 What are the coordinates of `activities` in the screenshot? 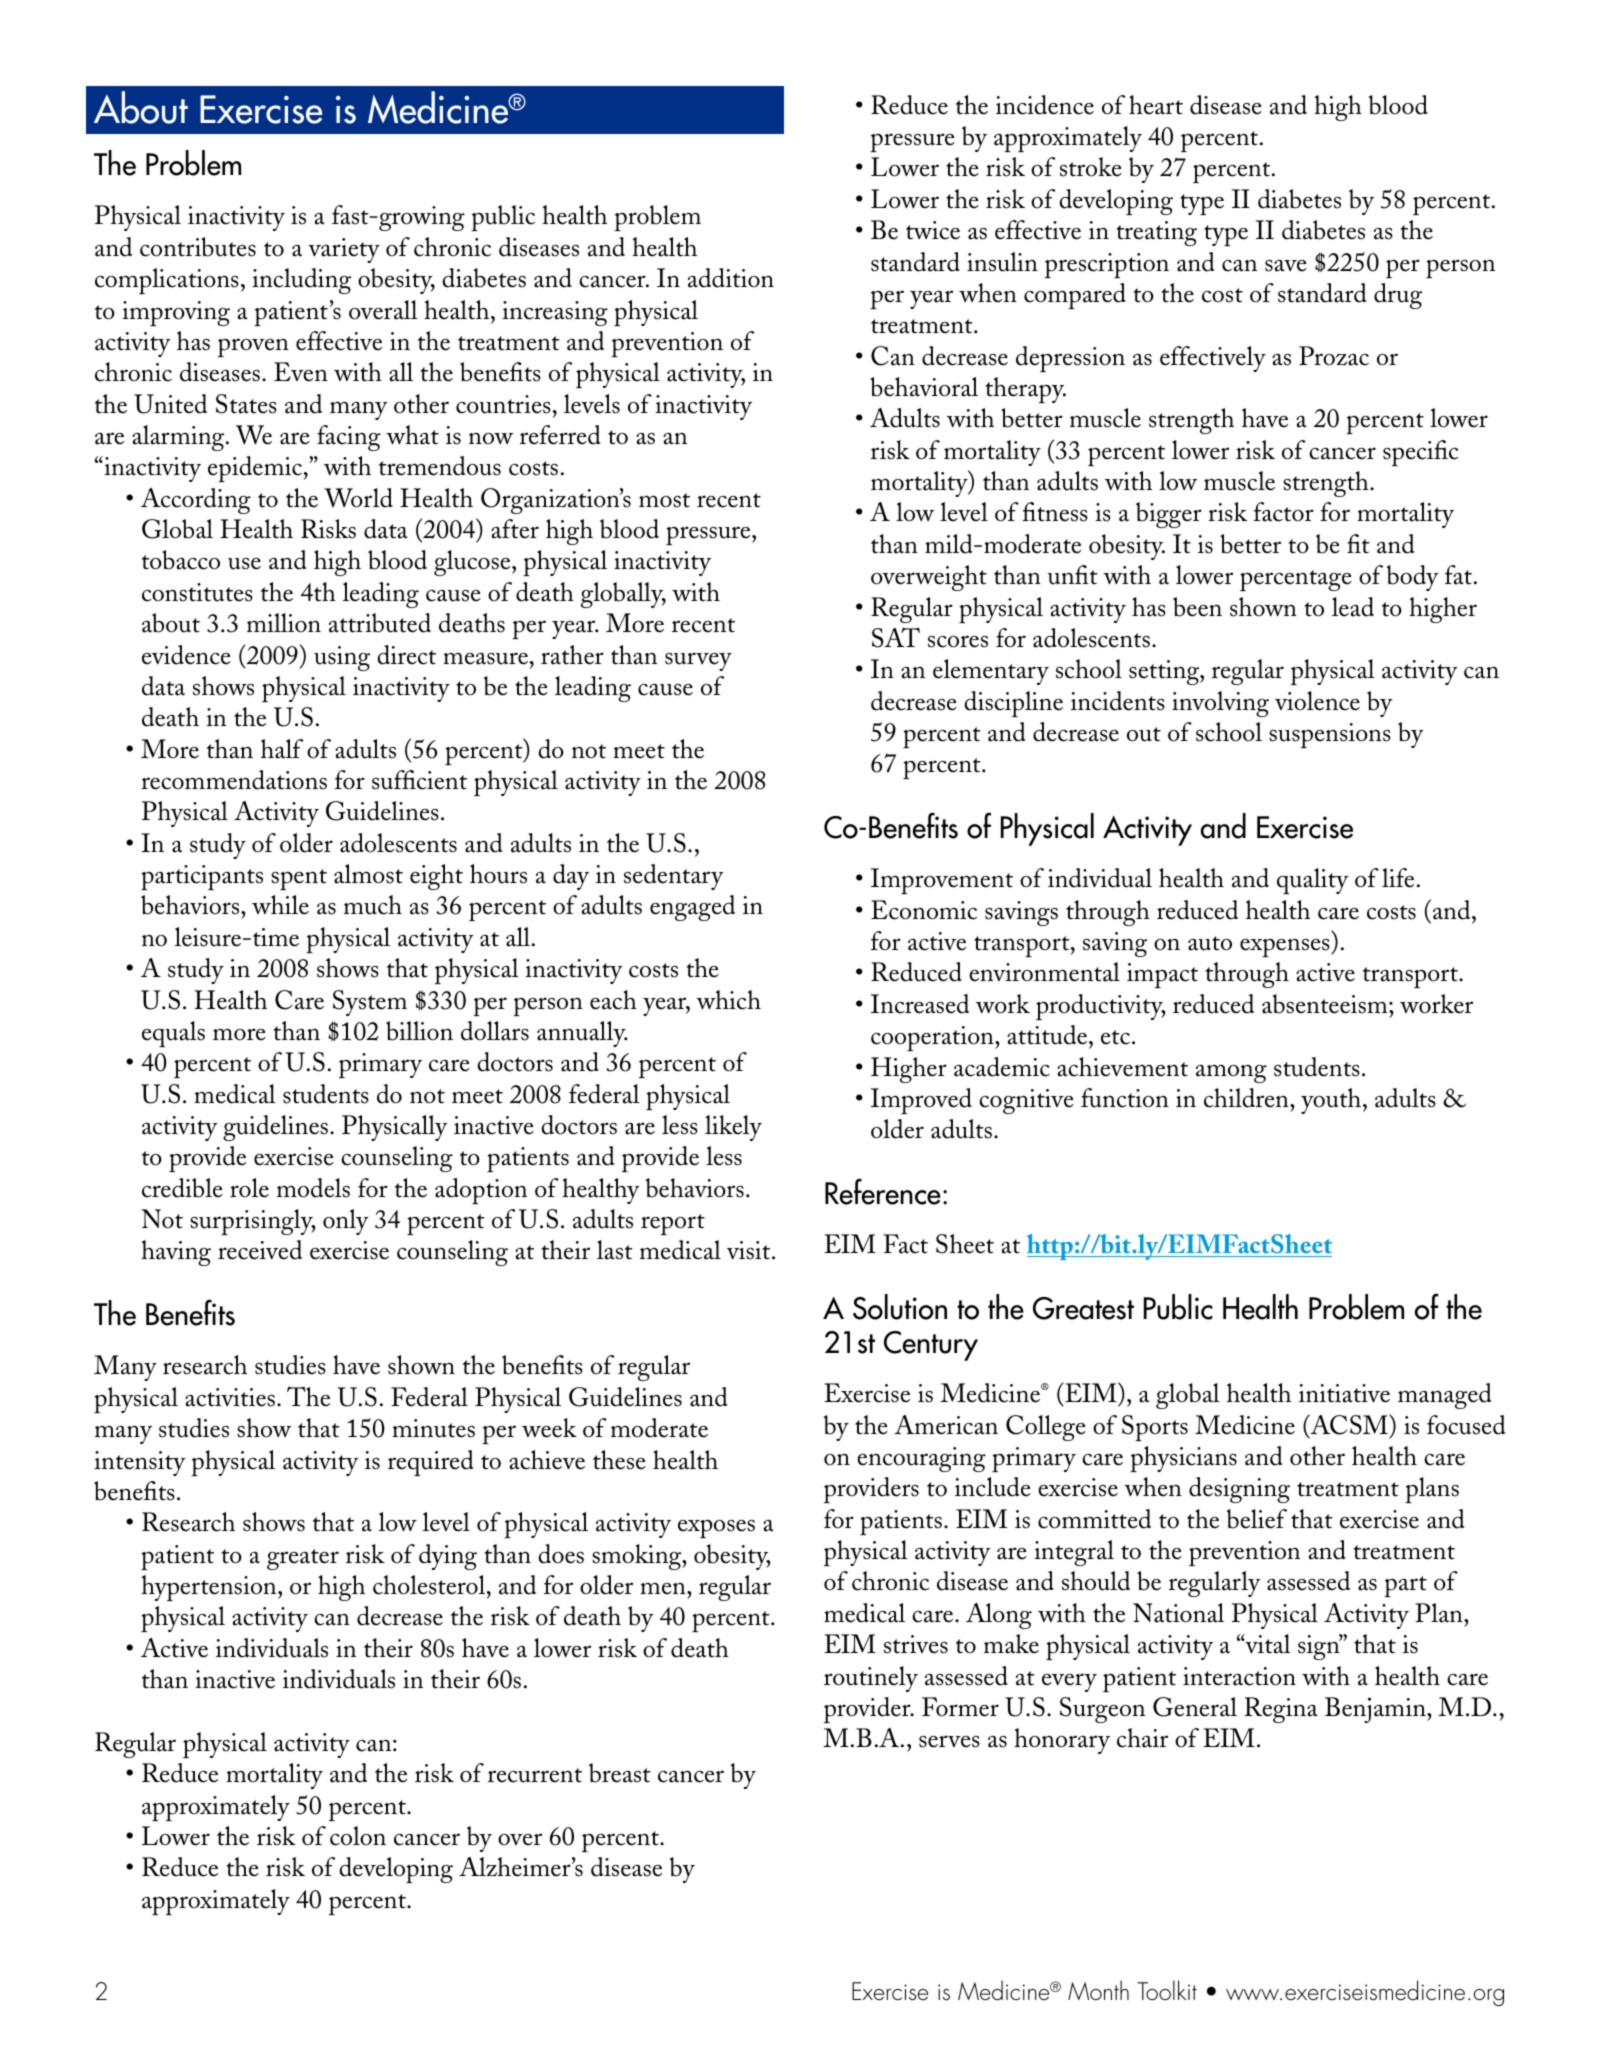 It's located at (230, 1397).
